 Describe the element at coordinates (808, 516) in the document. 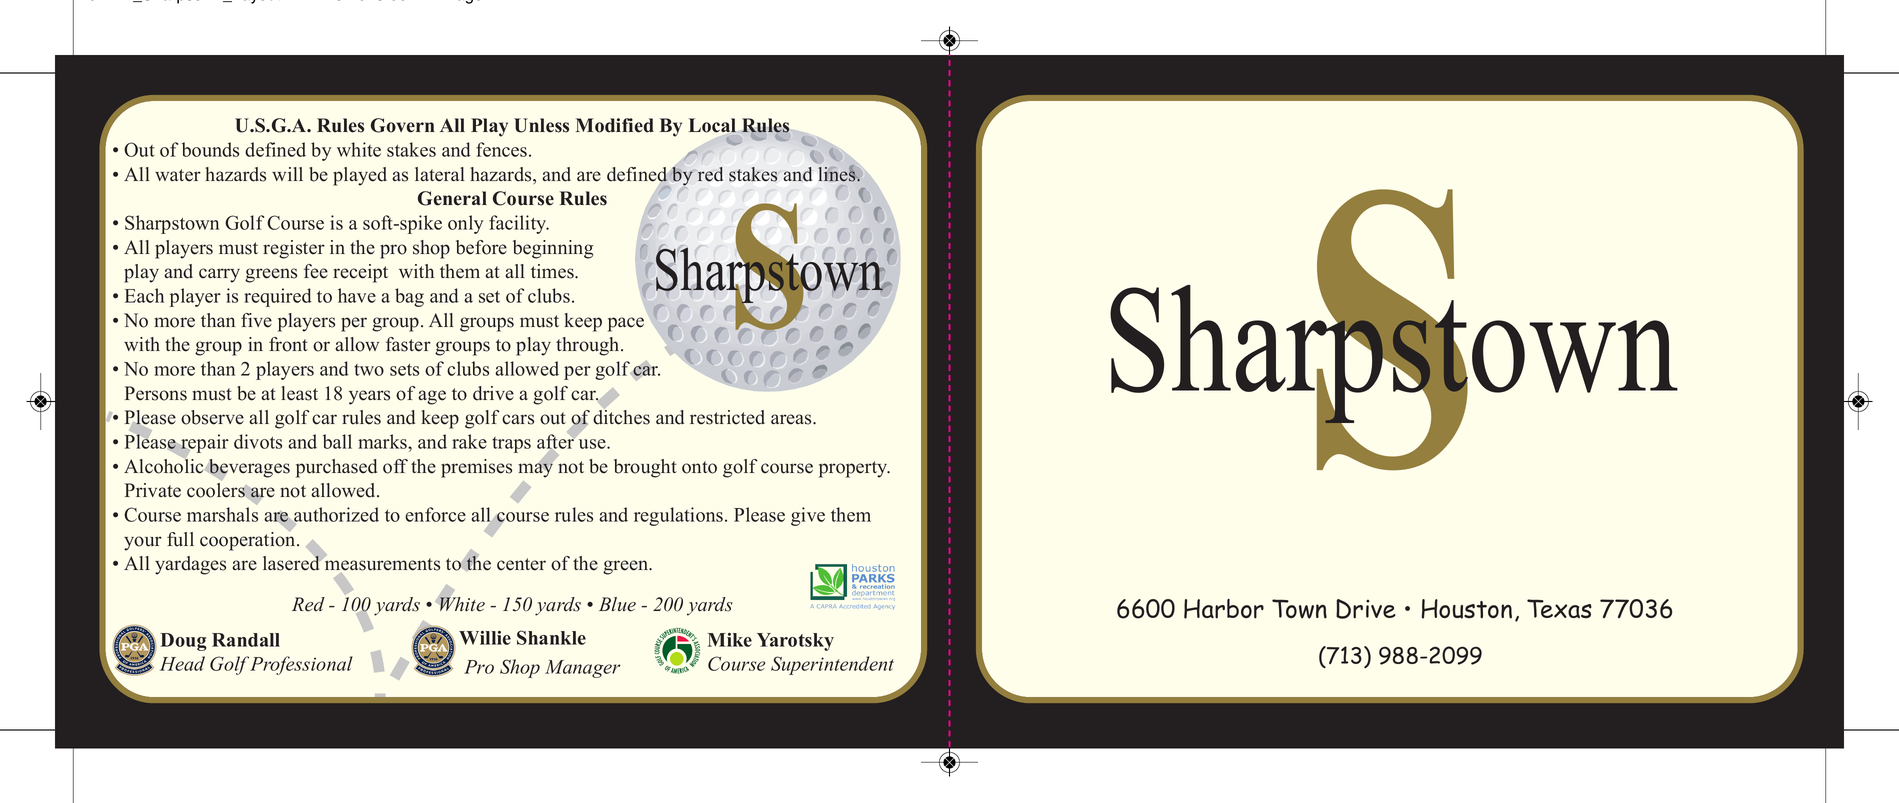

I see `give` at that location.
